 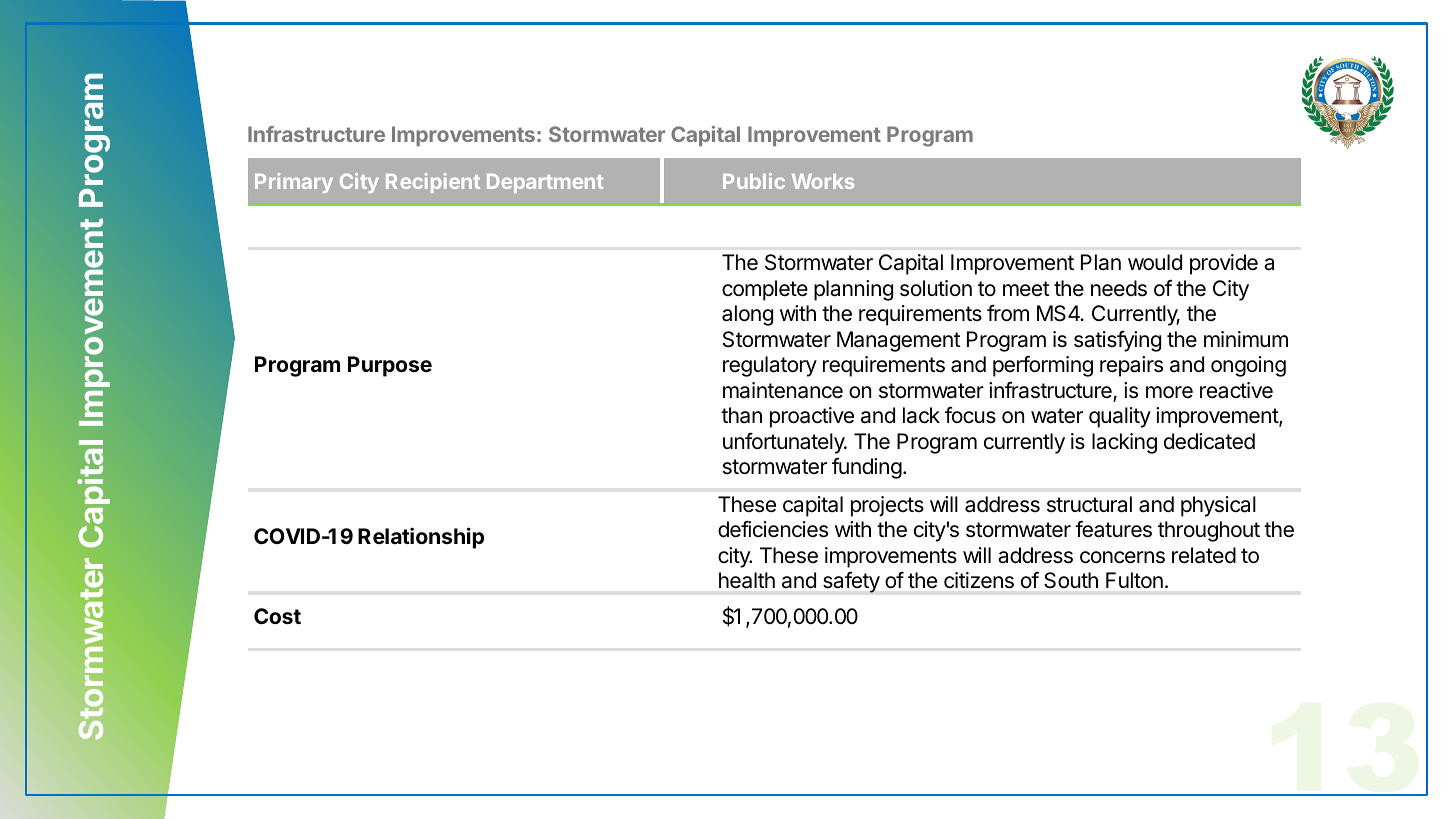 I want to click on dedicated, so click(x=1209, y=441).
